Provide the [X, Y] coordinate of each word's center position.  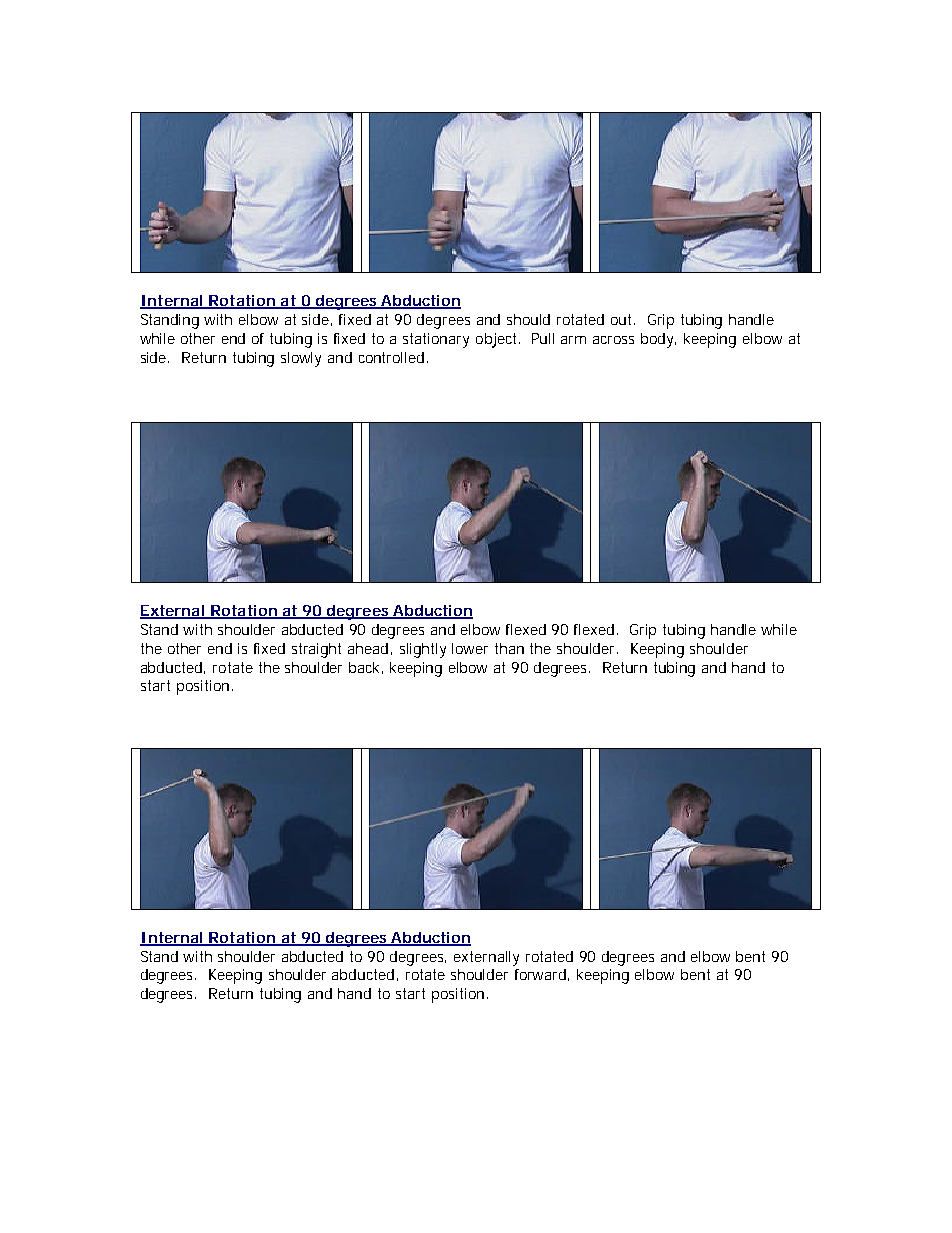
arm [573, 340]
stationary [436, 340]
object [498, 340]
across [613, 340]
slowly [301, 359]
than [509, 648]
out [623, 319]
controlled [391, 357]
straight [316, 650]
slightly [423, 650]
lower [470, 648]
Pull [543, 338]
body [658, 340]
